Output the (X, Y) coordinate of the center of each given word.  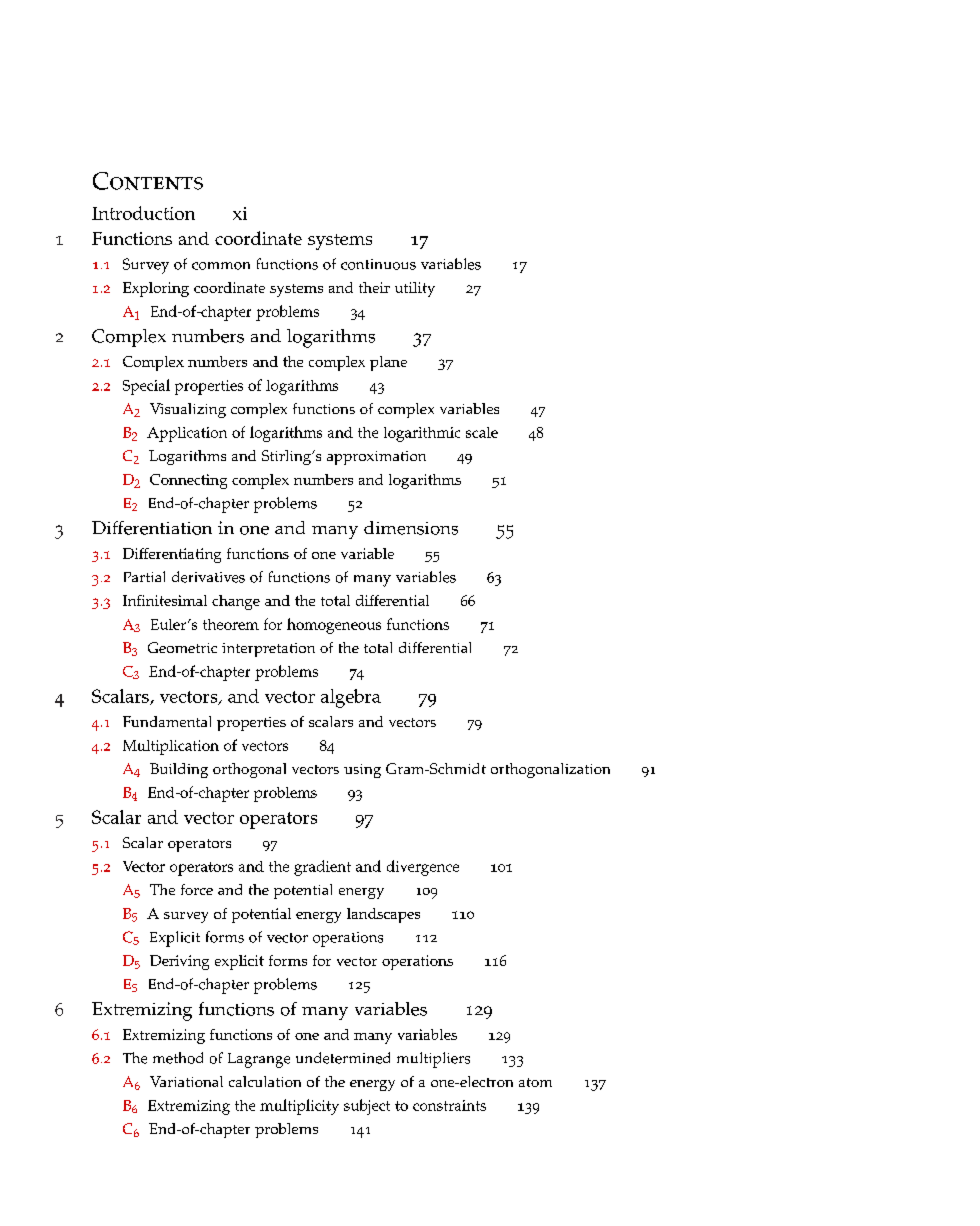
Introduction (143, 213)
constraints (449, 1105)
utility (415, 289)
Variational (186, 1081)
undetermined (343, 1058)
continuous (378, 264)
